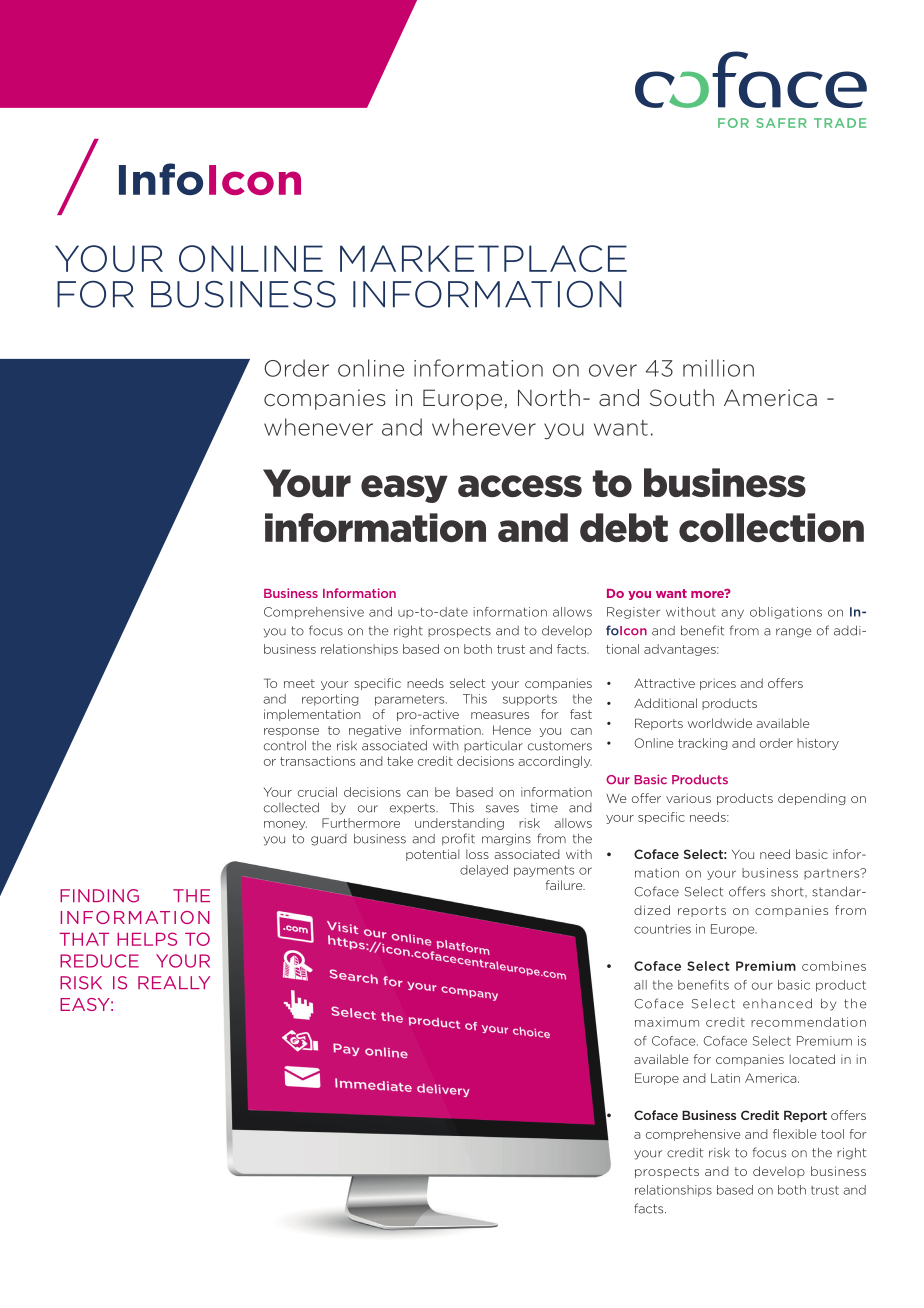 Image resolution: width=924 pixels, height=1308 pixels. Describe the element at coordinates (411, 700) in the image. I see `parameters` at that location.
